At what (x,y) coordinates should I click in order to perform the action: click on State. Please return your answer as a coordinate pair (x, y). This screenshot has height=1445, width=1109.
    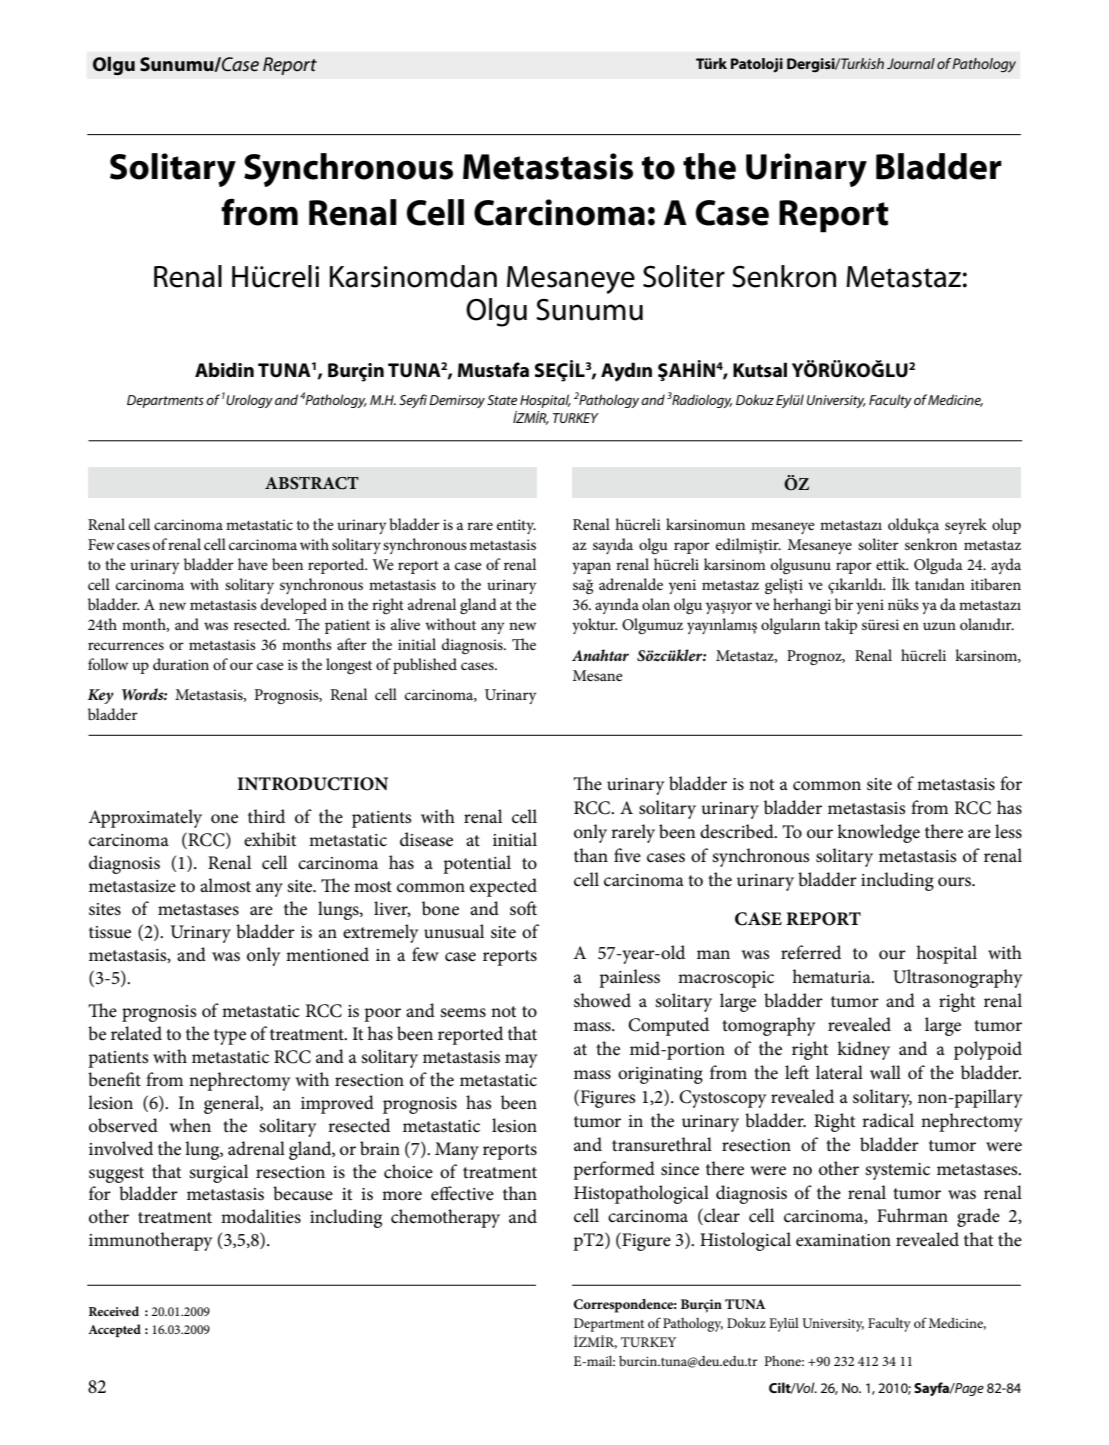
    Looking at the image, I should click on (502, 400).
